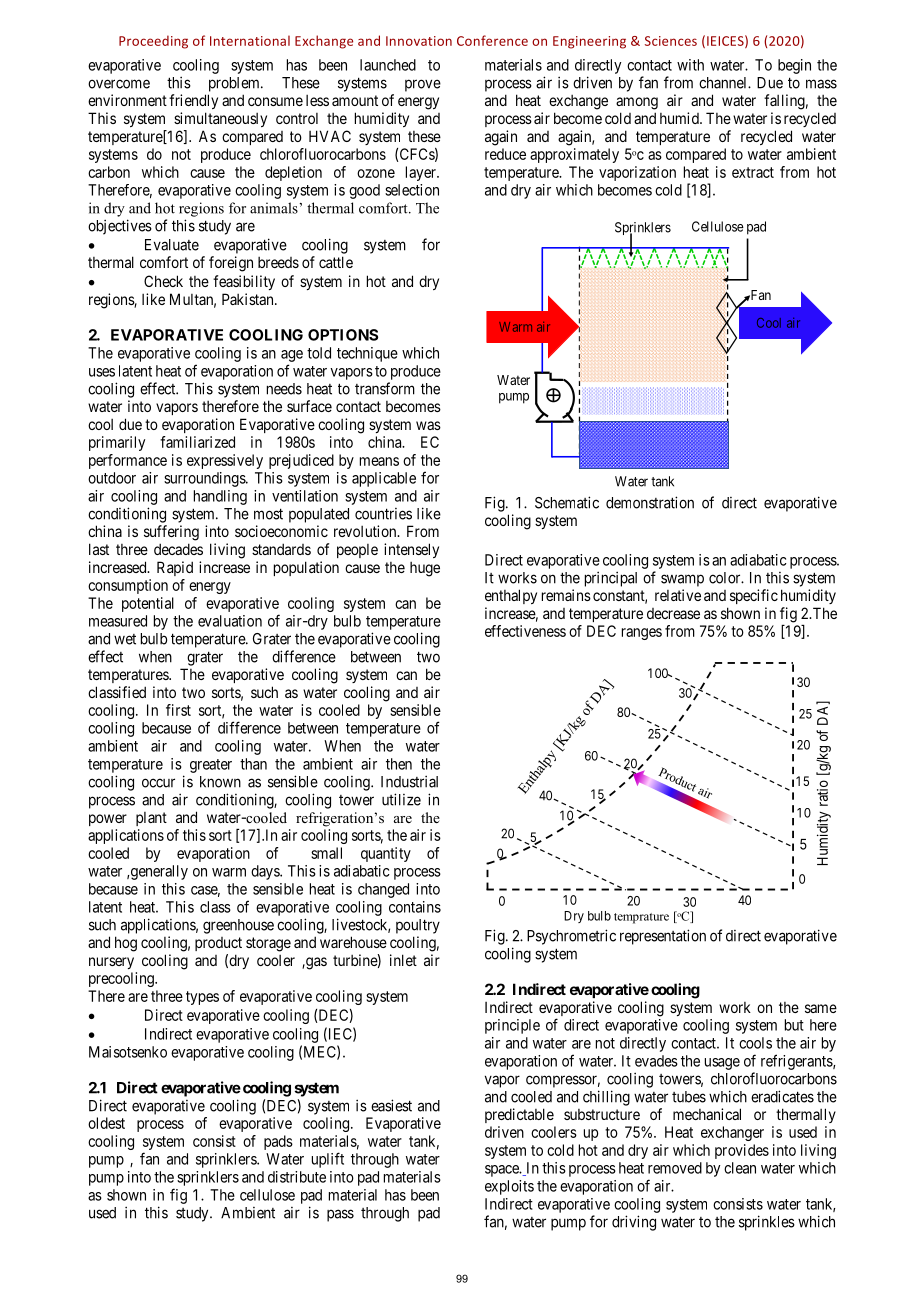 The width and height of the screenshot is (924, 1308). What do you see at coordinates (193, 101) in the screenshot?
I see `friendly` at bounding box center [193, 101].
